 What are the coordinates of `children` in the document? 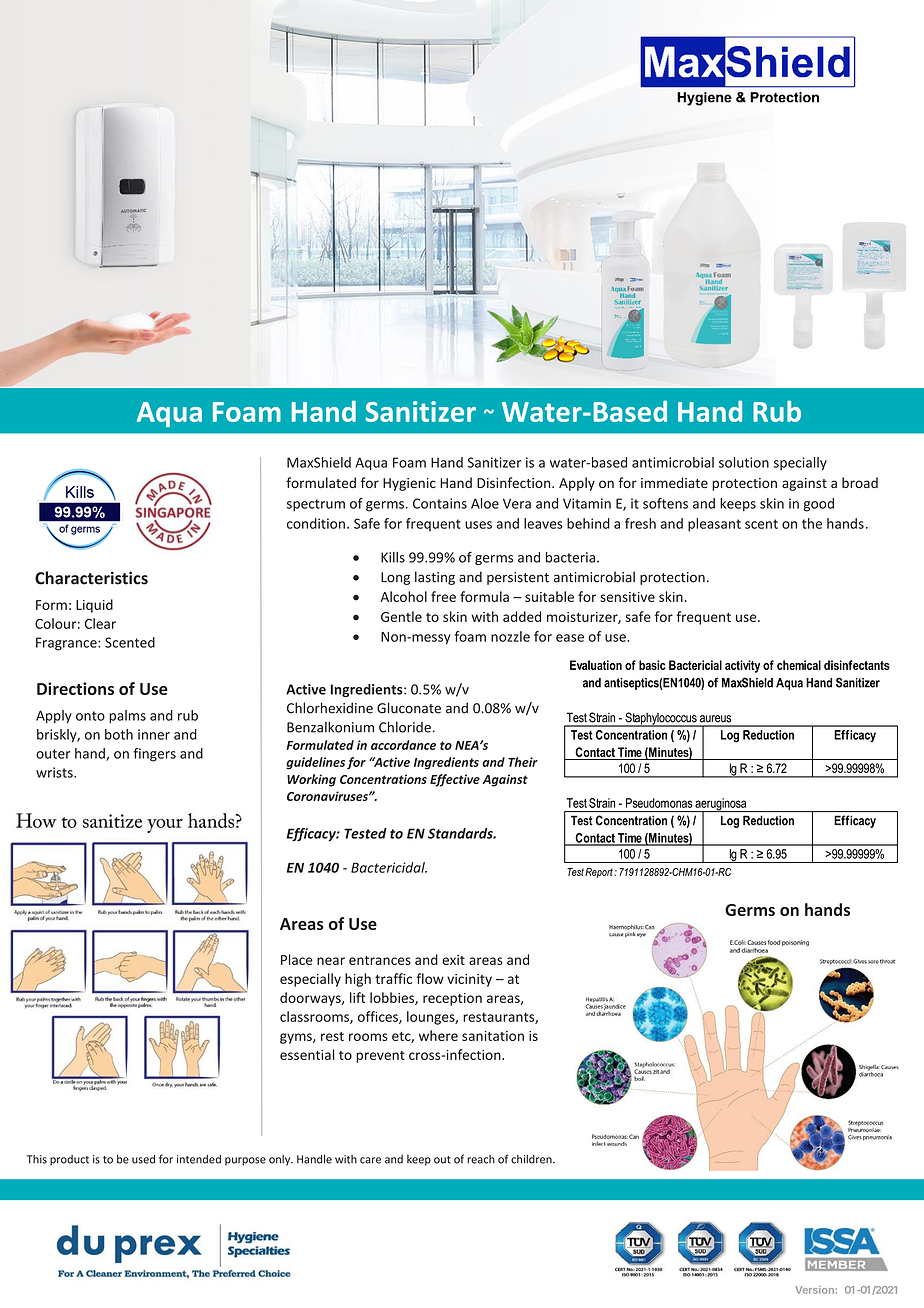 It's located at (532, 1159).
